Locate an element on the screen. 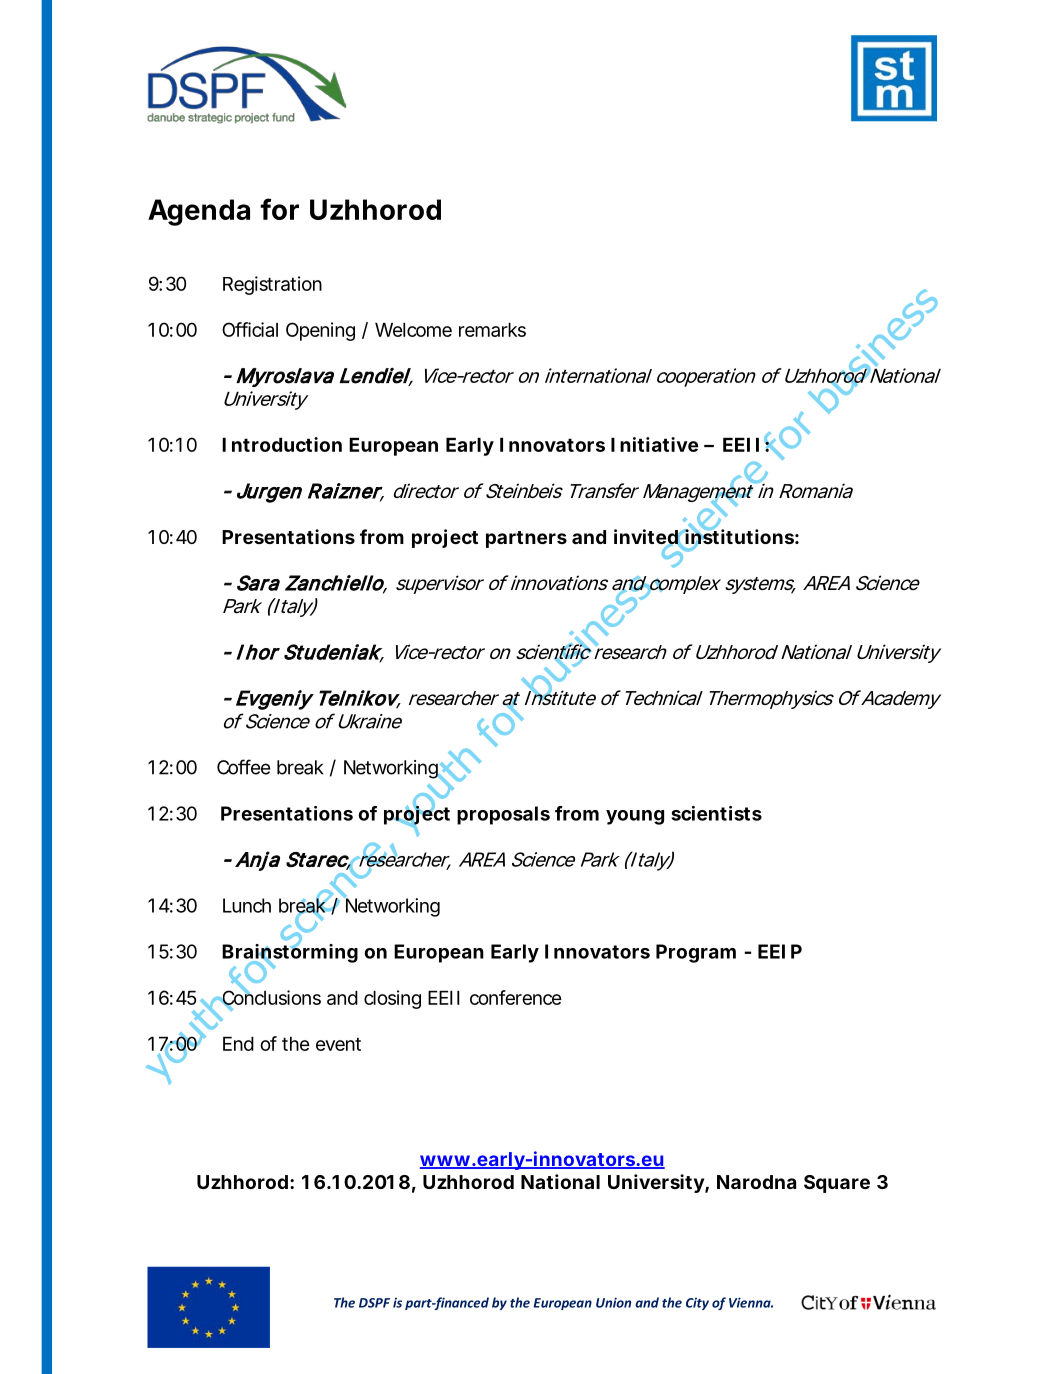  for is located at coordinates (279, 209).
